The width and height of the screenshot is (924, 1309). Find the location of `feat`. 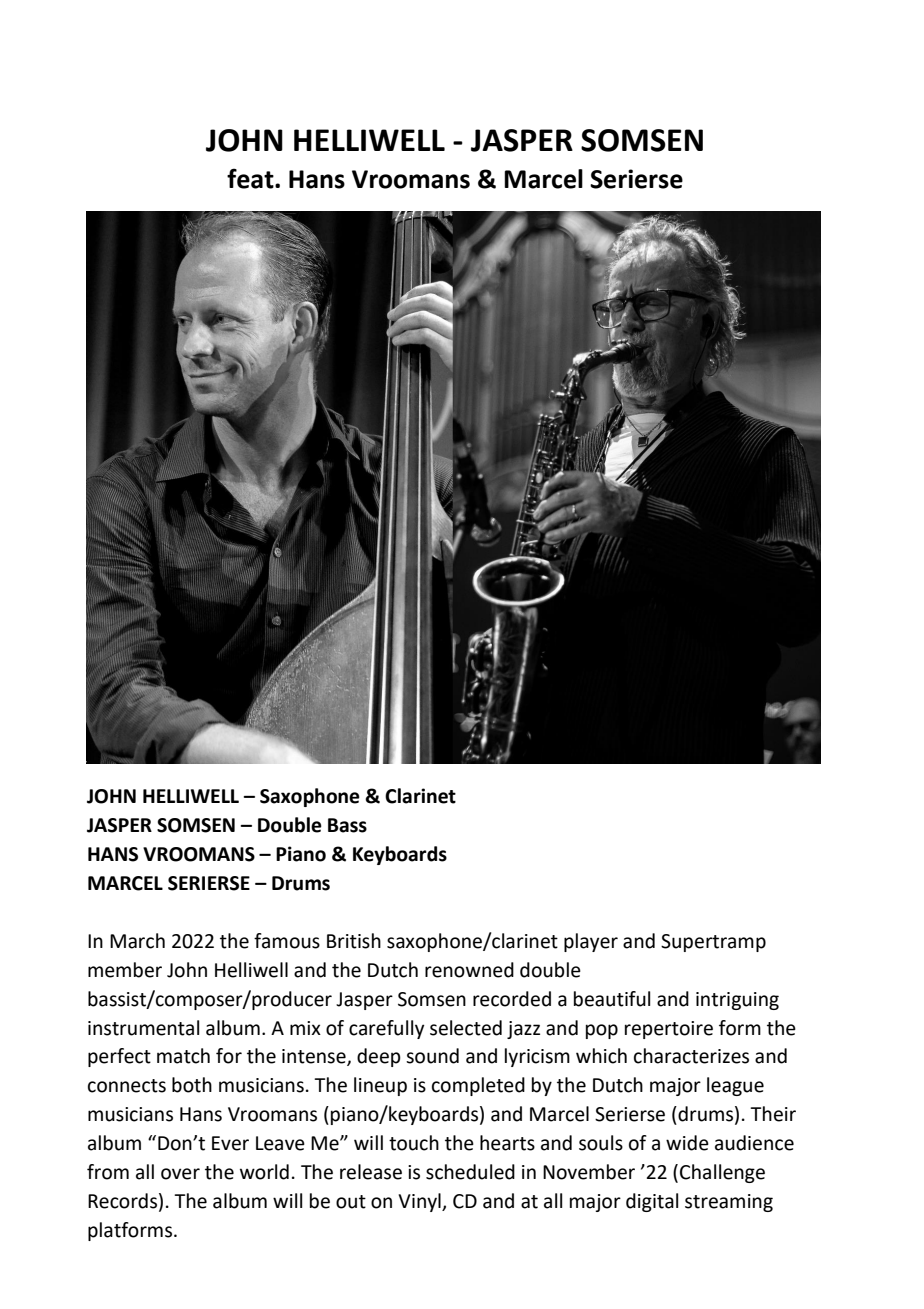

feat is located at coordinates (251, 178).
